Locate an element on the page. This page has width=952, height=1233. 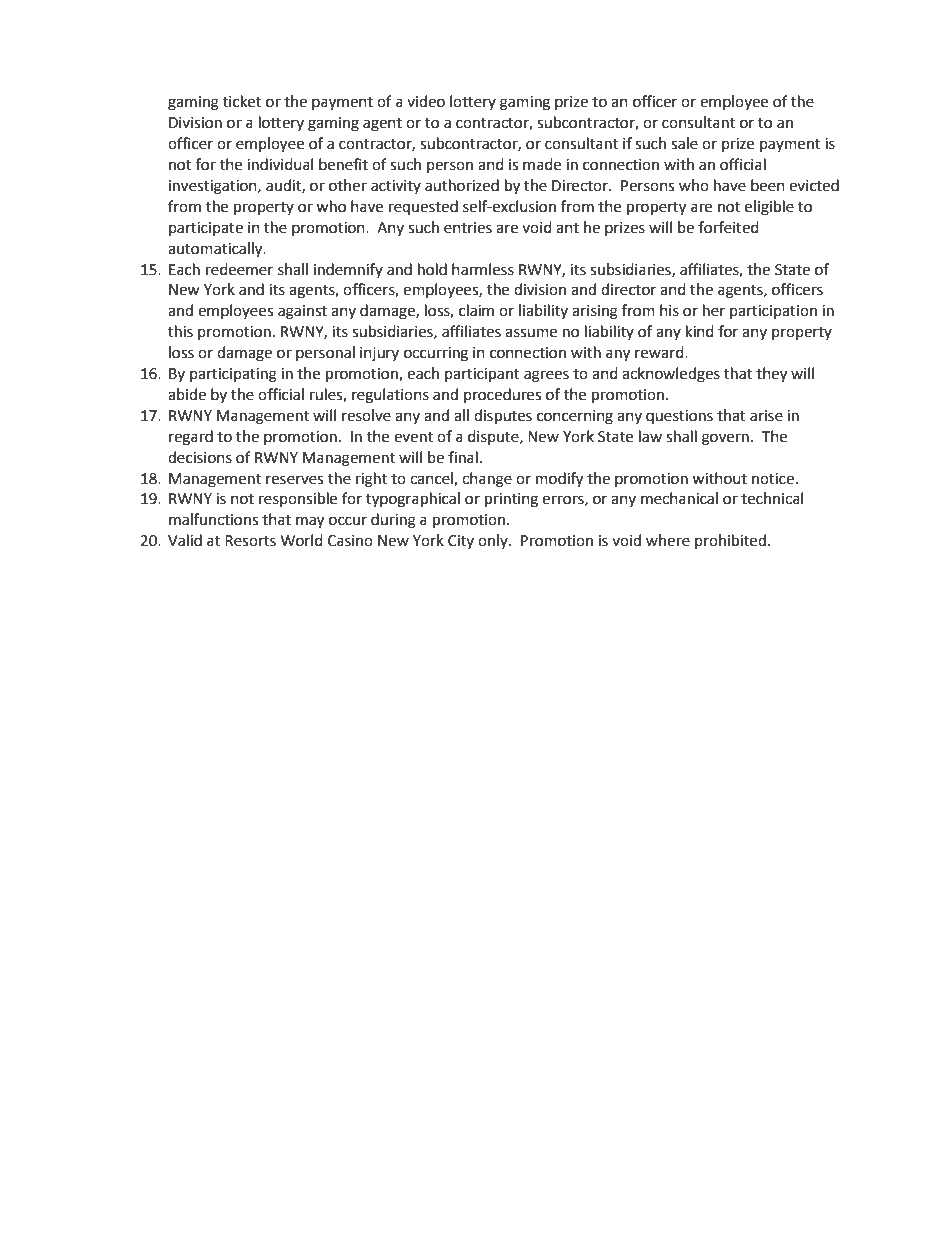
against is located at coordinates (302, 312).
